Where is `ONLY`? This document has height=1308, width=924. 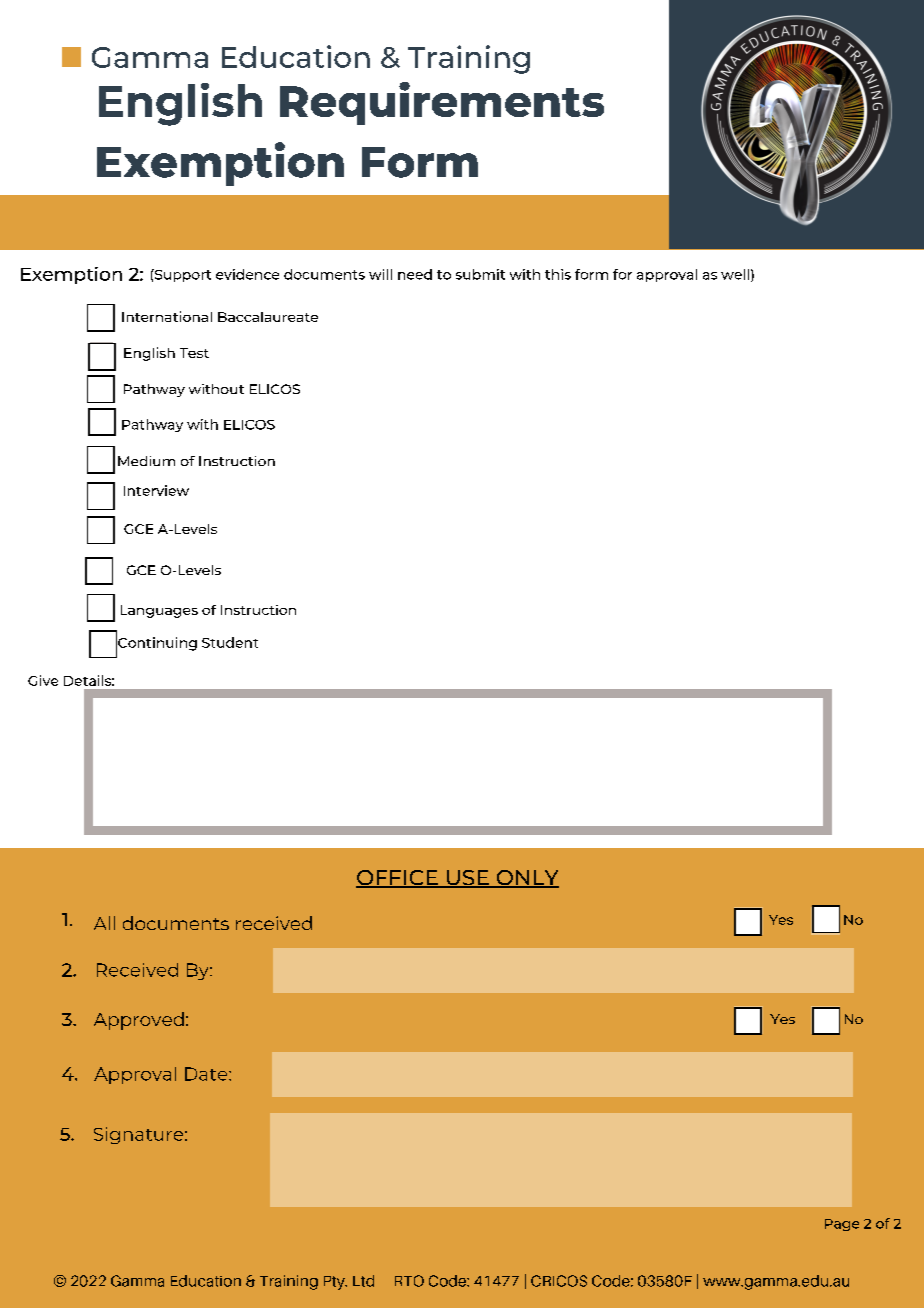
ONLY is located at coordinates (526, 879).
